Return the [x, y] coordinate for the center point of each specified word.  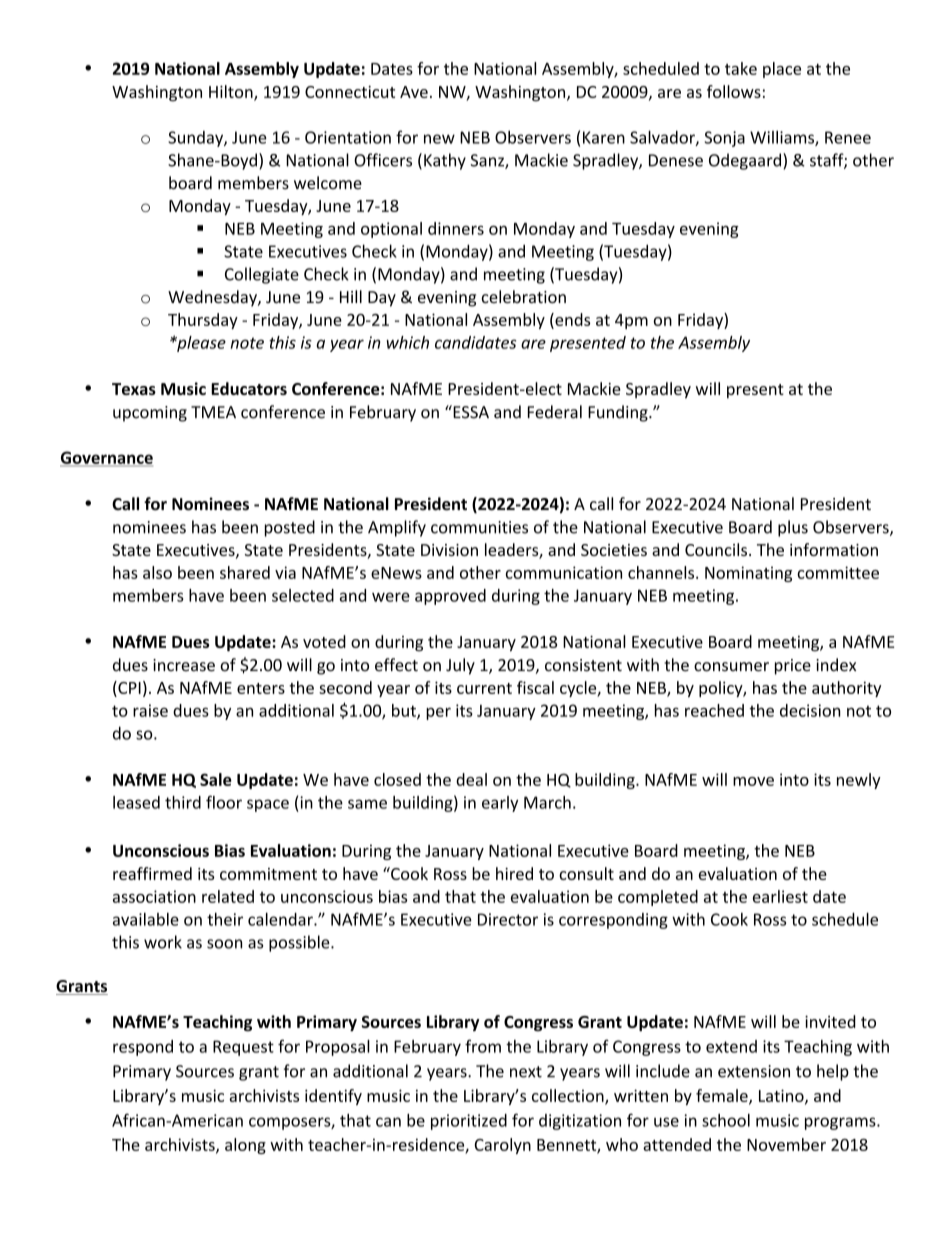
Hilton [232, 93]
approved [450, 597]
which [407, 342]
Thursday [203, 321]
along [245, 1146]
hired [514, 873]
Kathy [445, 161]
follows [734, 91]
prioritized [469, 1122]
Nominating [748, 574]
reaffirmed [152, 873]
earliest [780, 896]
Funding [619, 413]
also [157, 572]
